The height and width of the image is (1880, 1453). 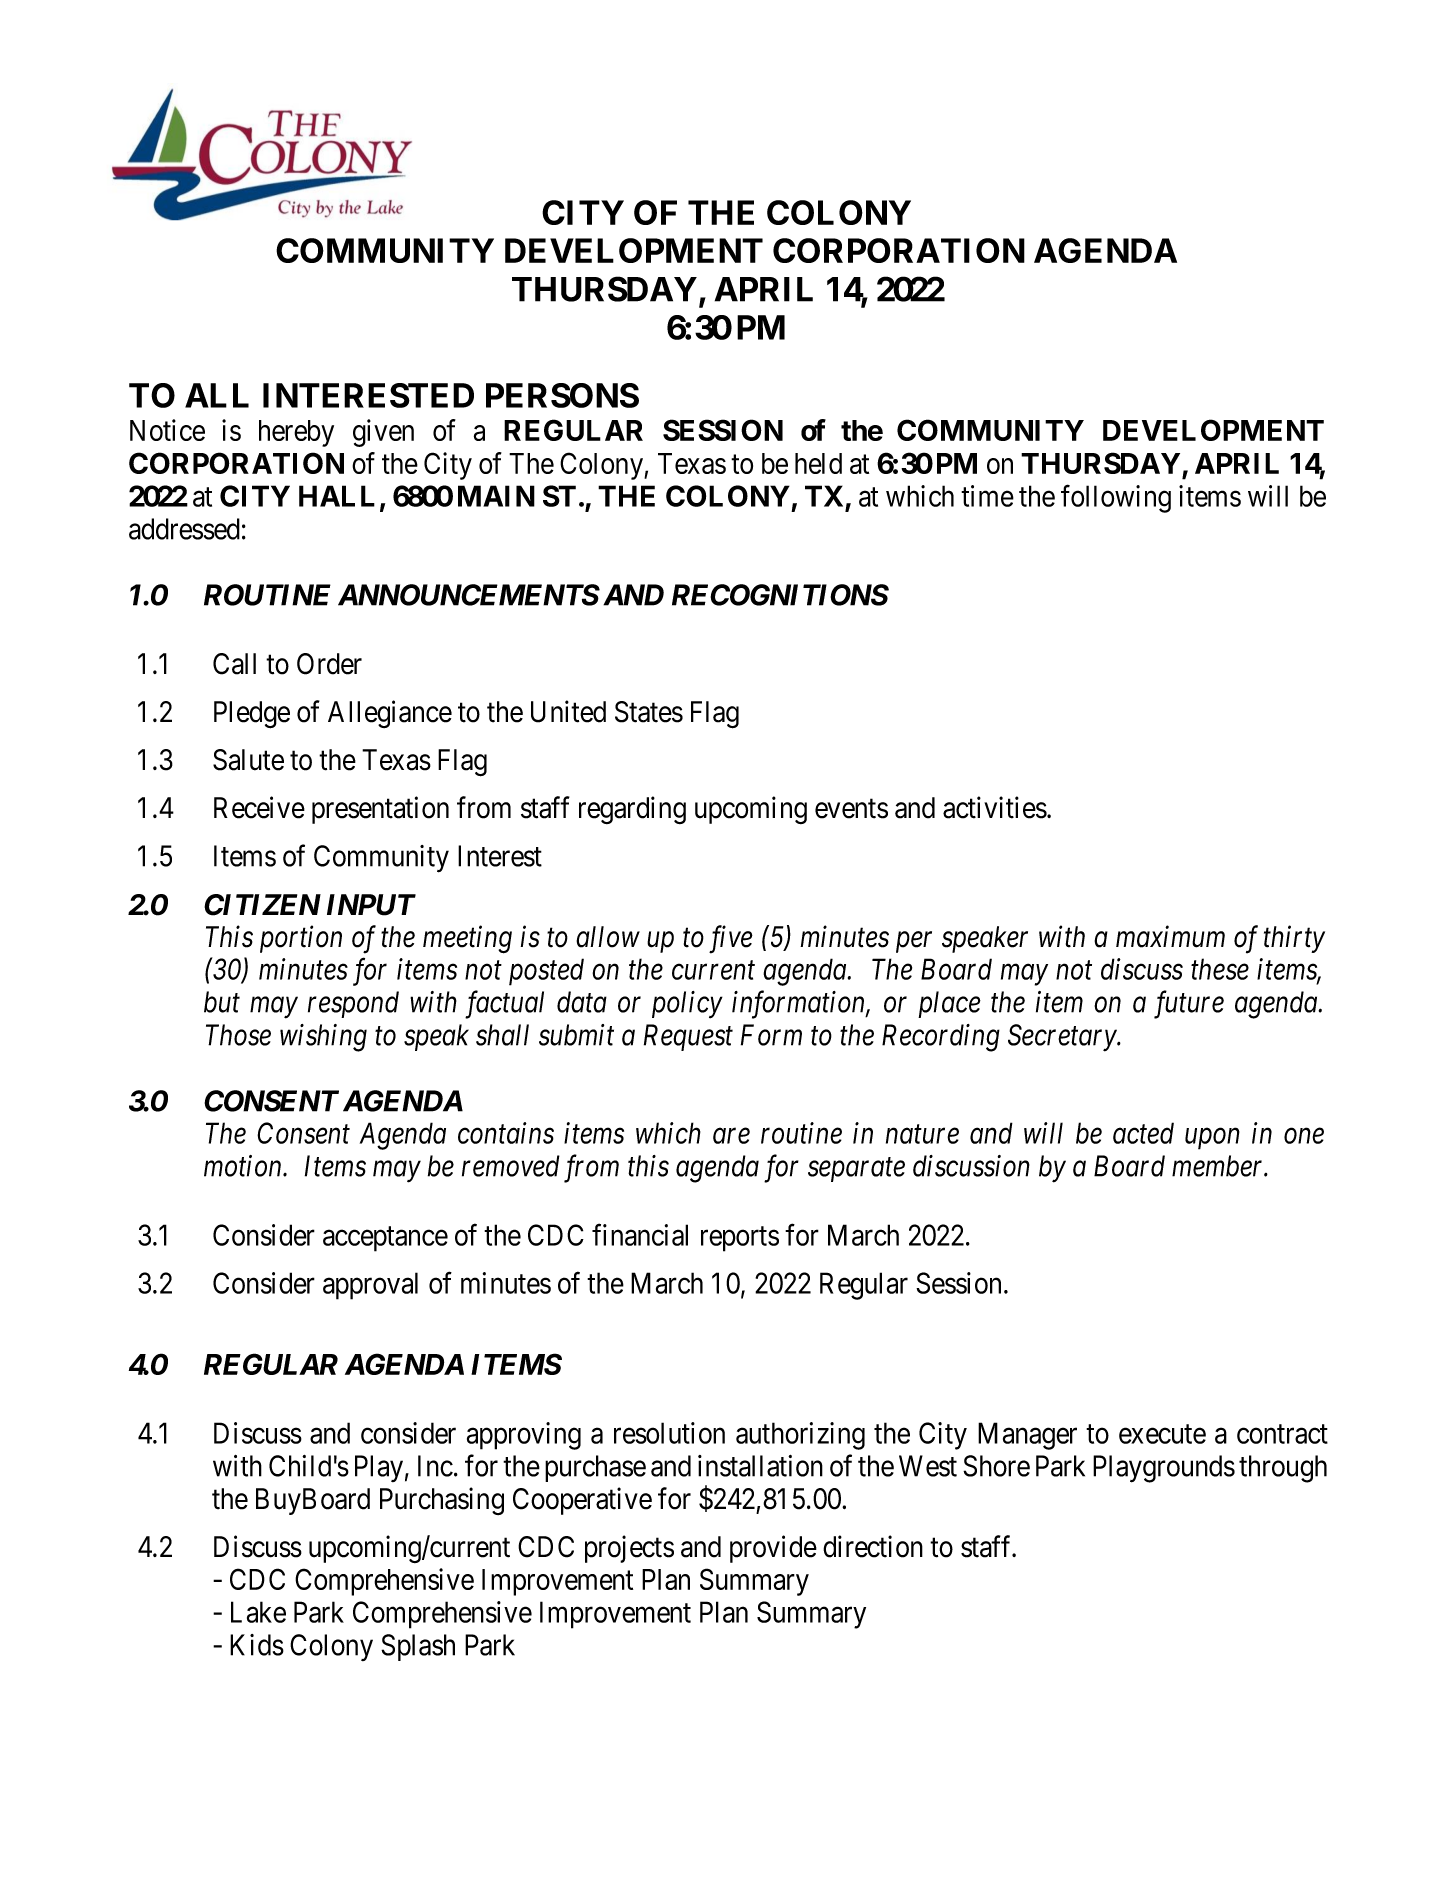 What do you see at coordinates (818, 463) in the image?
I see `held` at bounding box center [818, 463].
